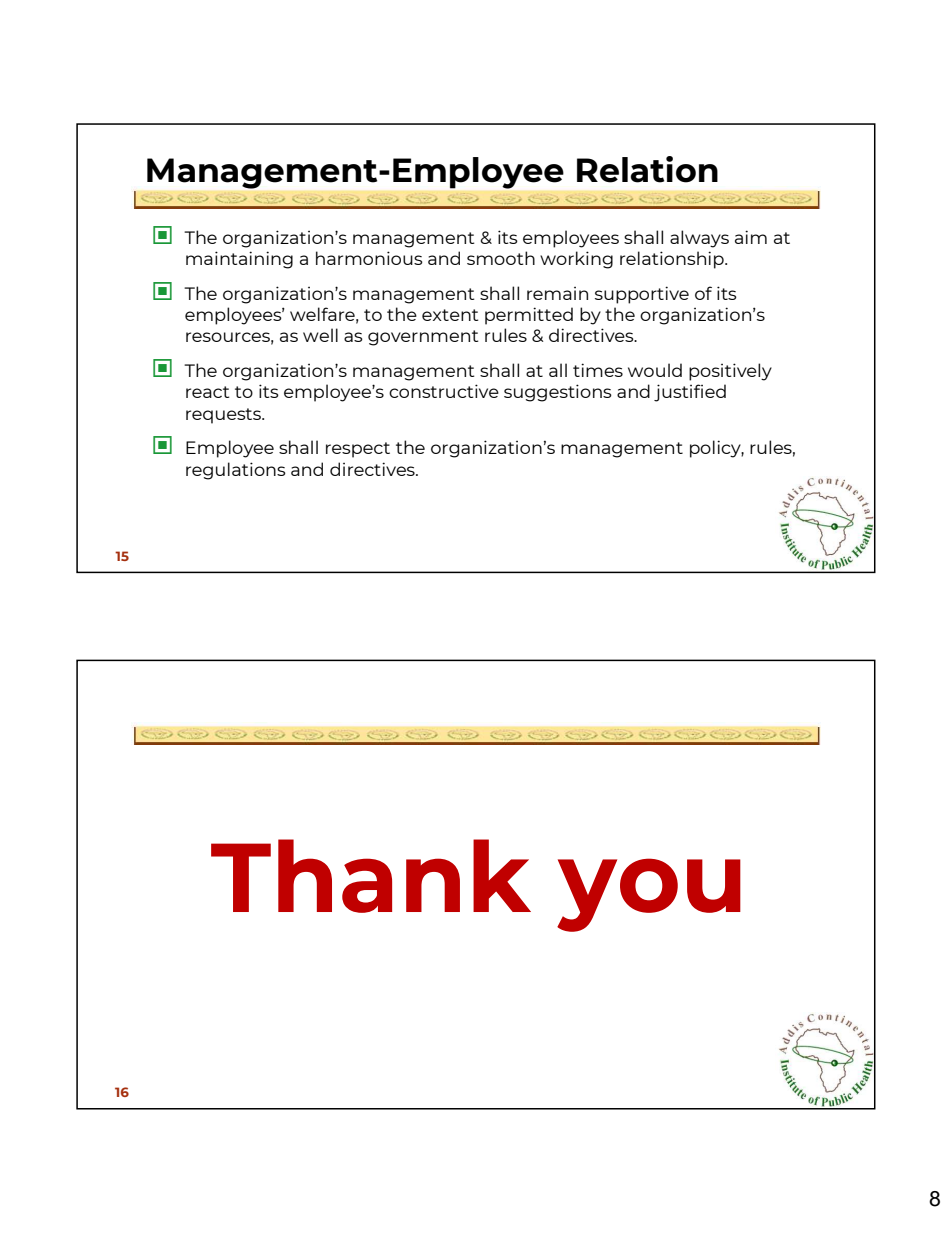 This screenshot has height=1233, width=952. What do you see at coordinates (236, 471) in the screenshot?
I see `regulations` at bounding box center [236, 471].
